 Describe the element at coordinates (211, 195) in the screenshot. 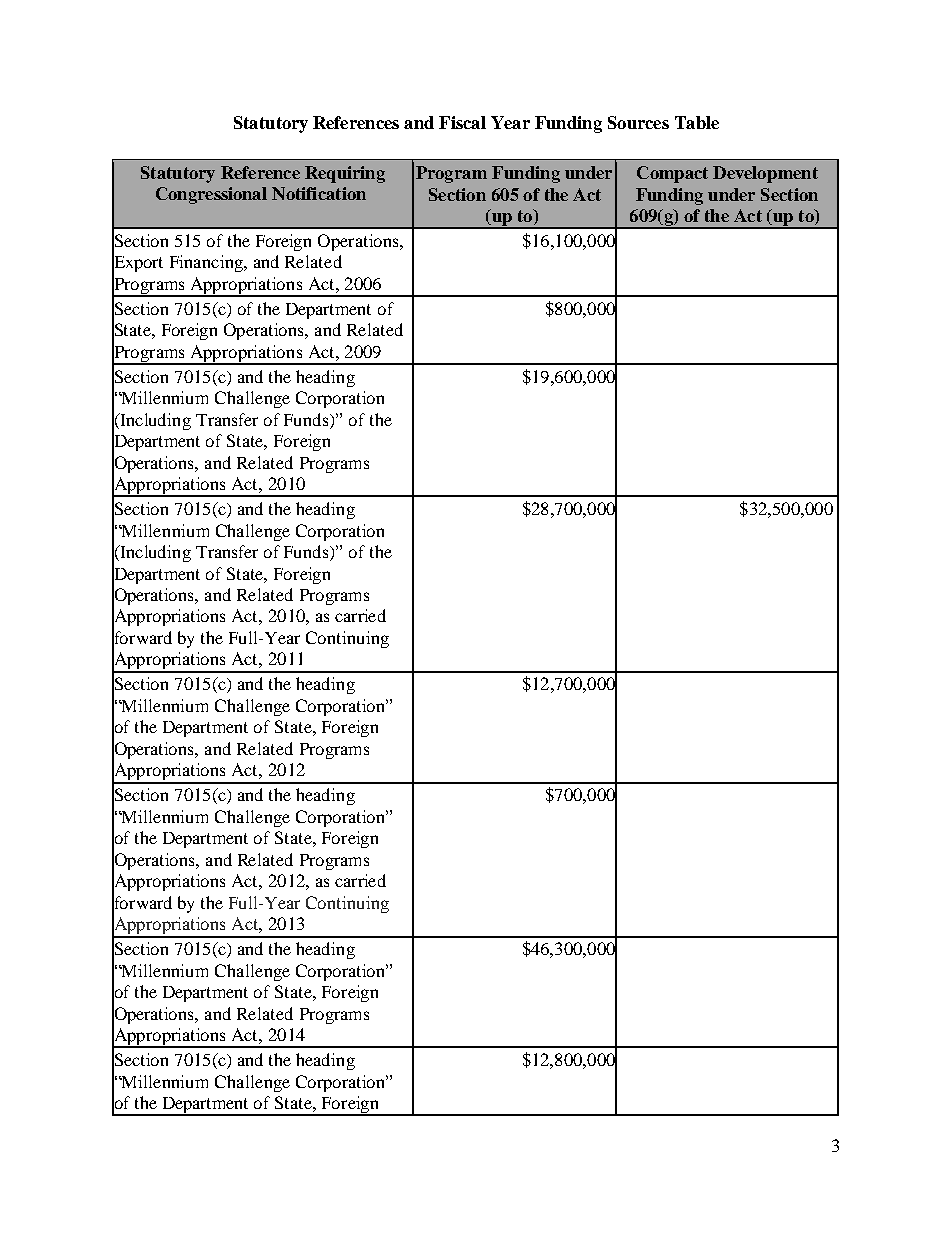

I see `Congressional` at that location.
